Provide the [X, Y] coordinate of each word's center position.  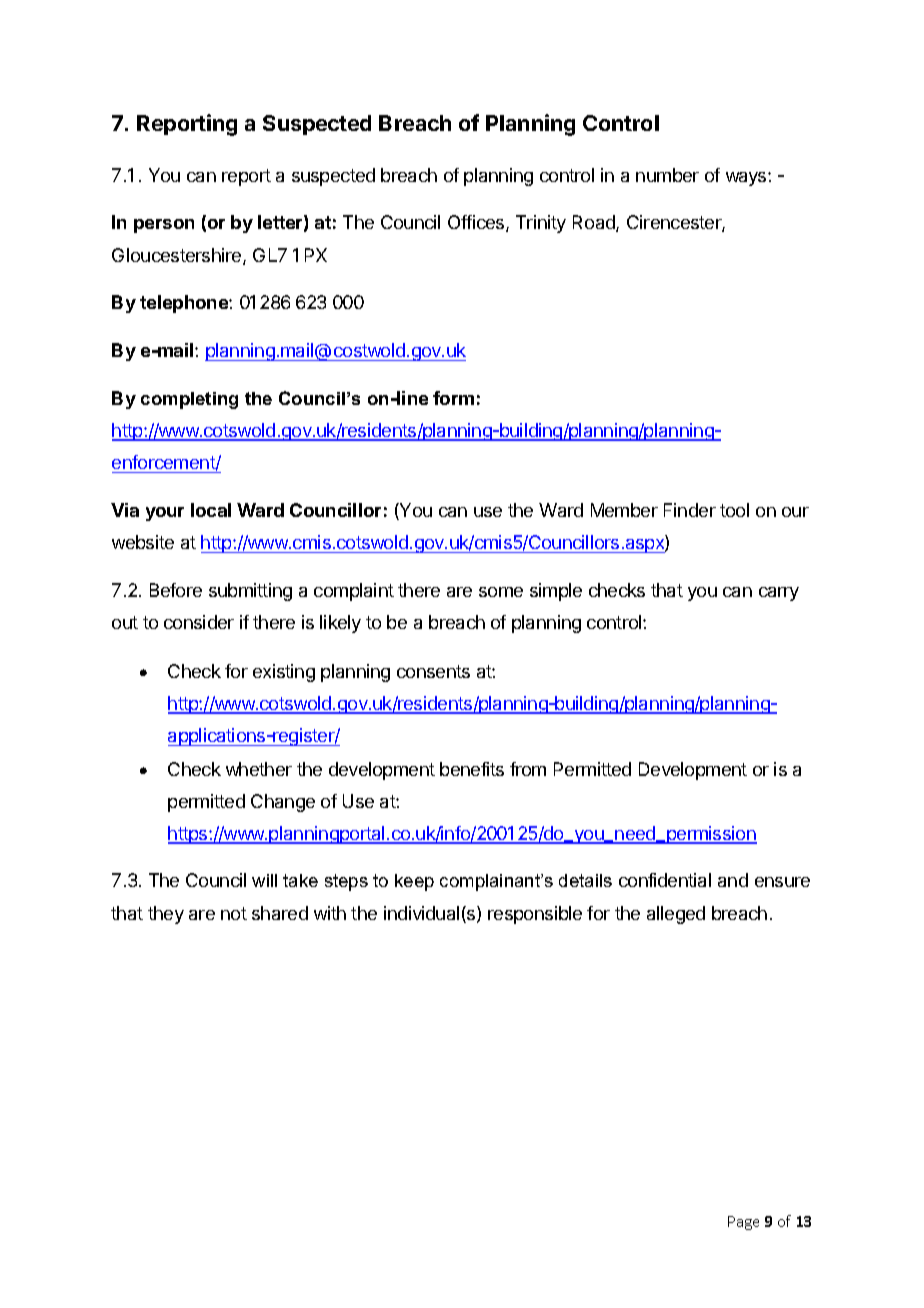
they [166, 915]
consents [433, 671]
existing [284, 673]
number [667, 175]
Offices [477, 223]
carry [779, 594]
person [164, 226]
